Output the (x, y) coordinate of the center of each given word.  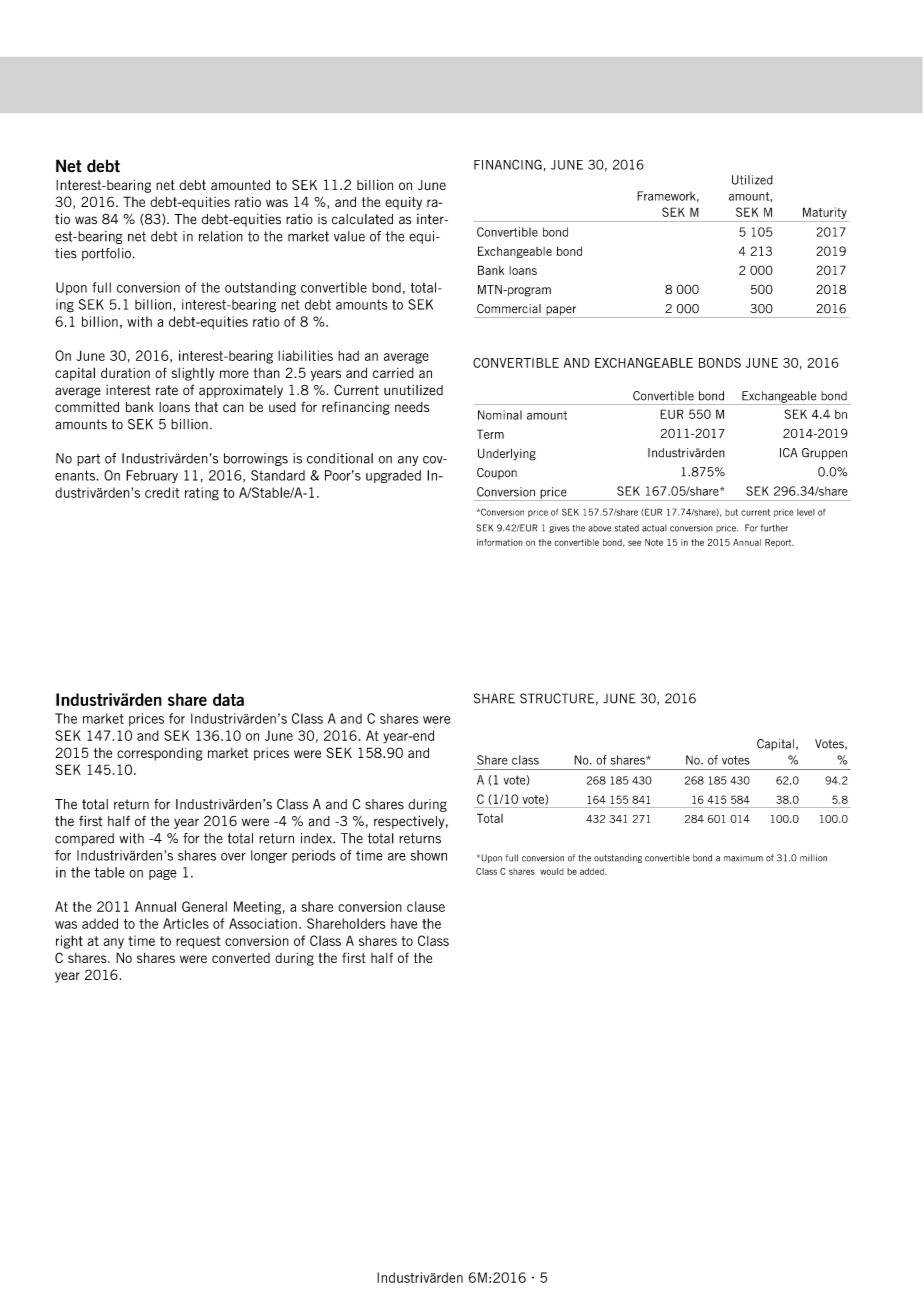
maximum (743, 858)
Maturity (825, 214)
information (500, 542)
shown (429, 855)
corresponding (160, 754)
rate (167, 390)
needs (412, 407)
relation (221, 236)
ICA (789, 453)
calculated (362, 219)
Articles (186, 923)
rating (202, 494)
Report (779, 543)
